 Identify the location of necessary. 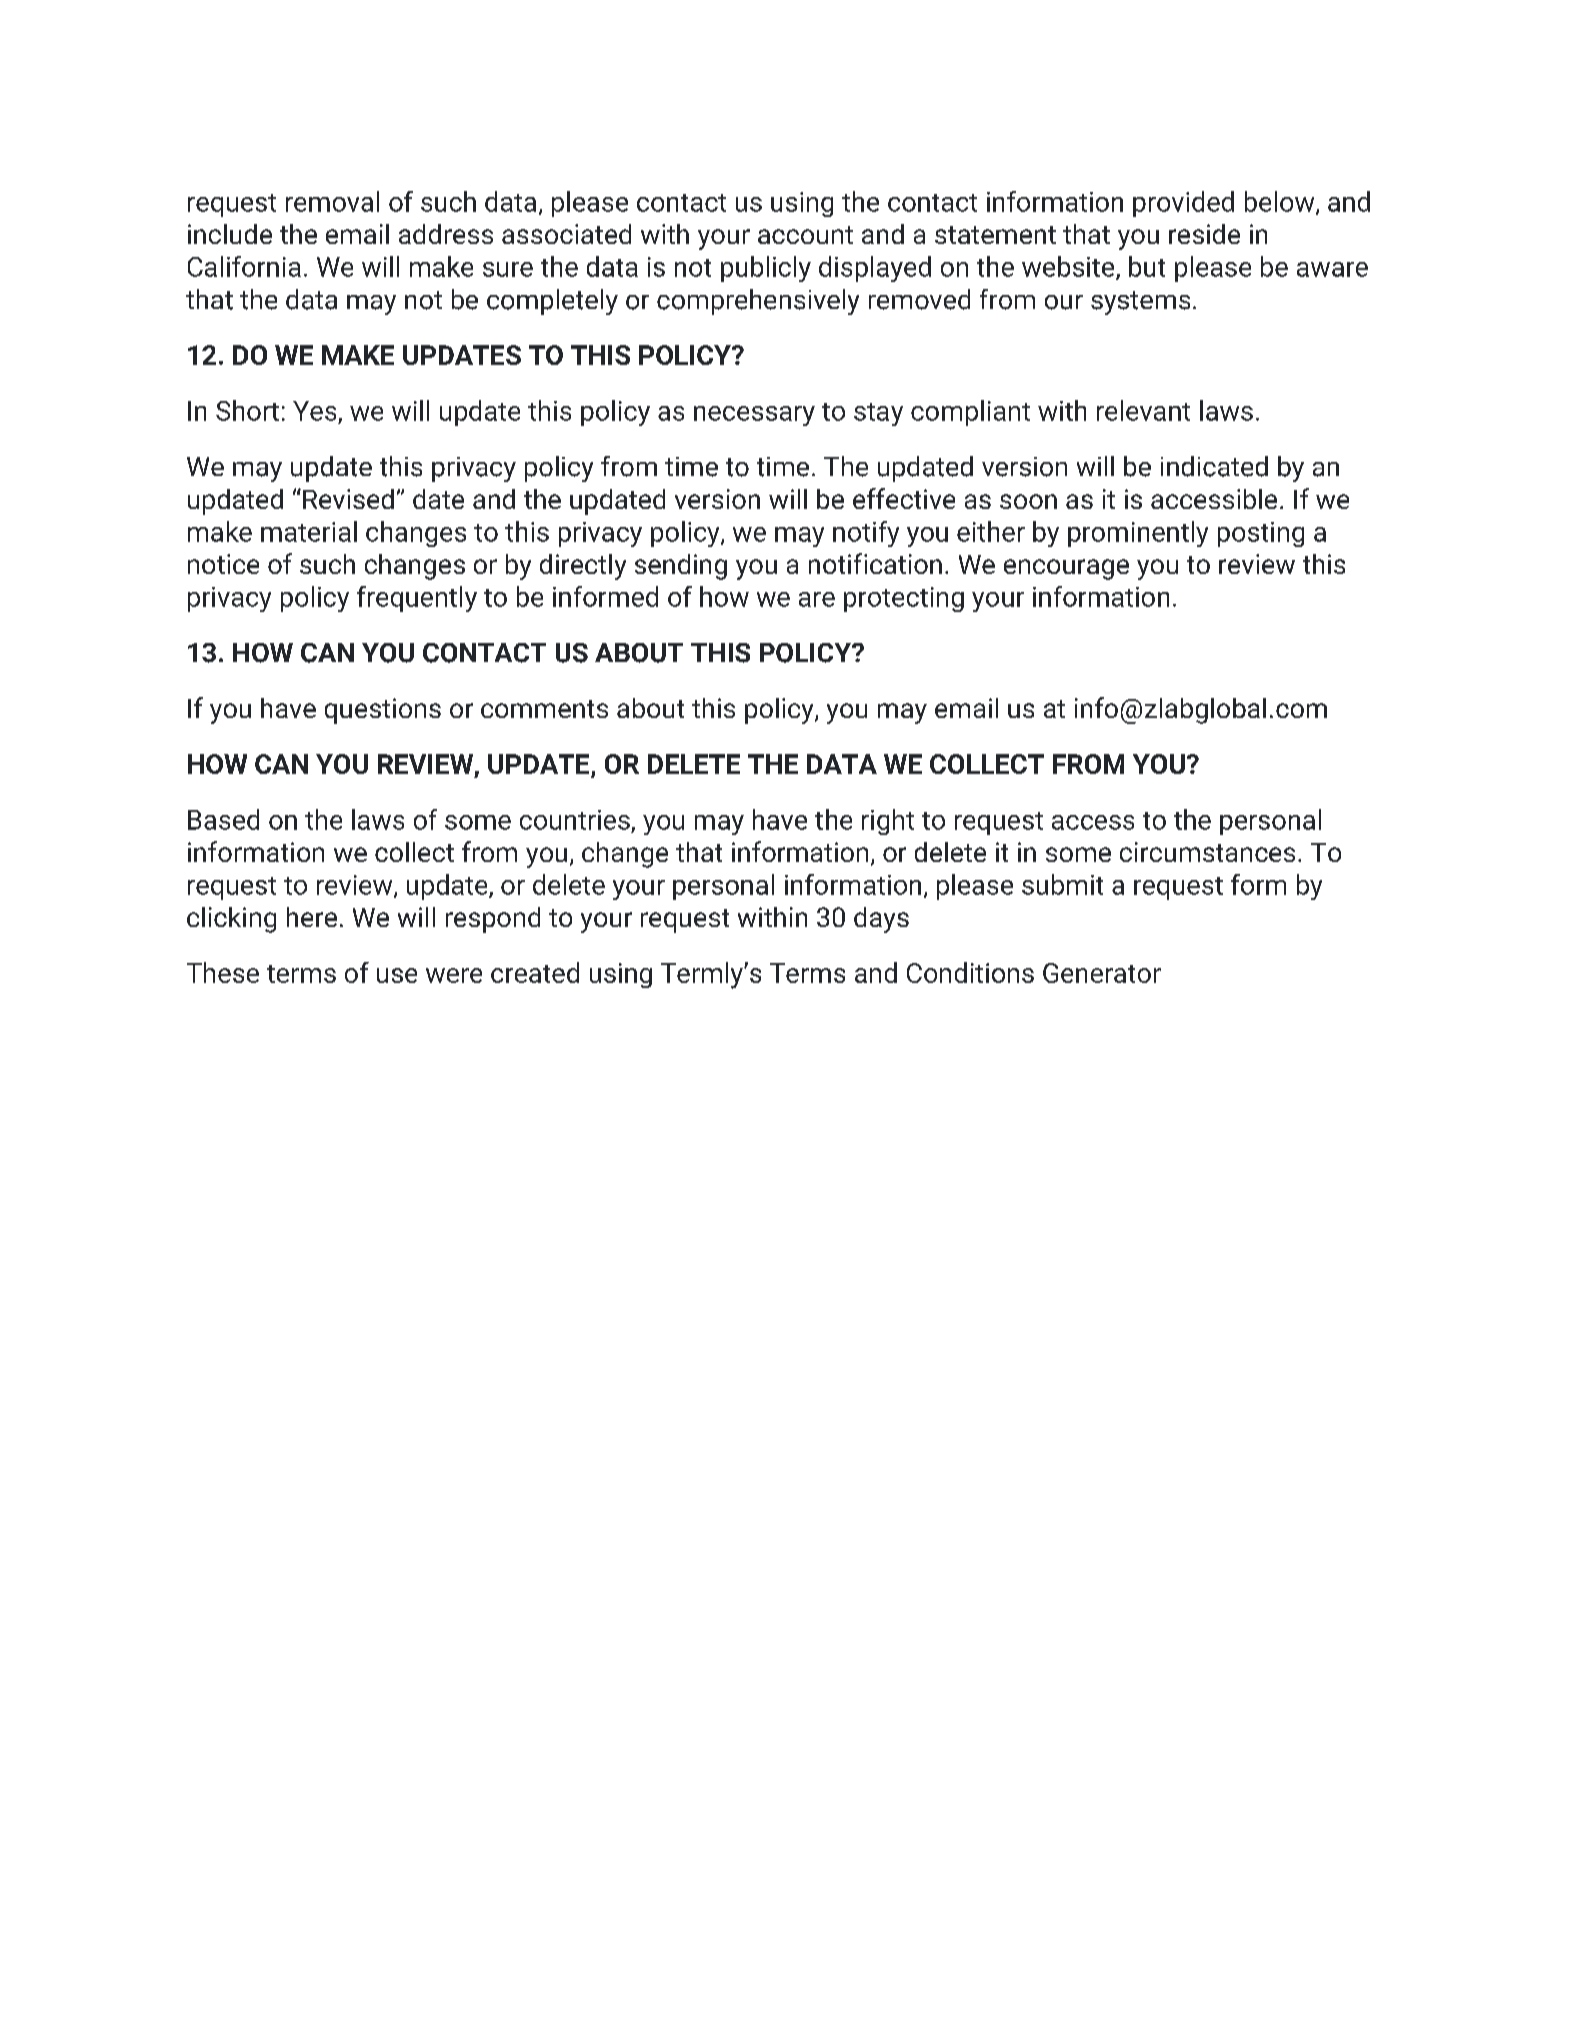
(754, 416).
